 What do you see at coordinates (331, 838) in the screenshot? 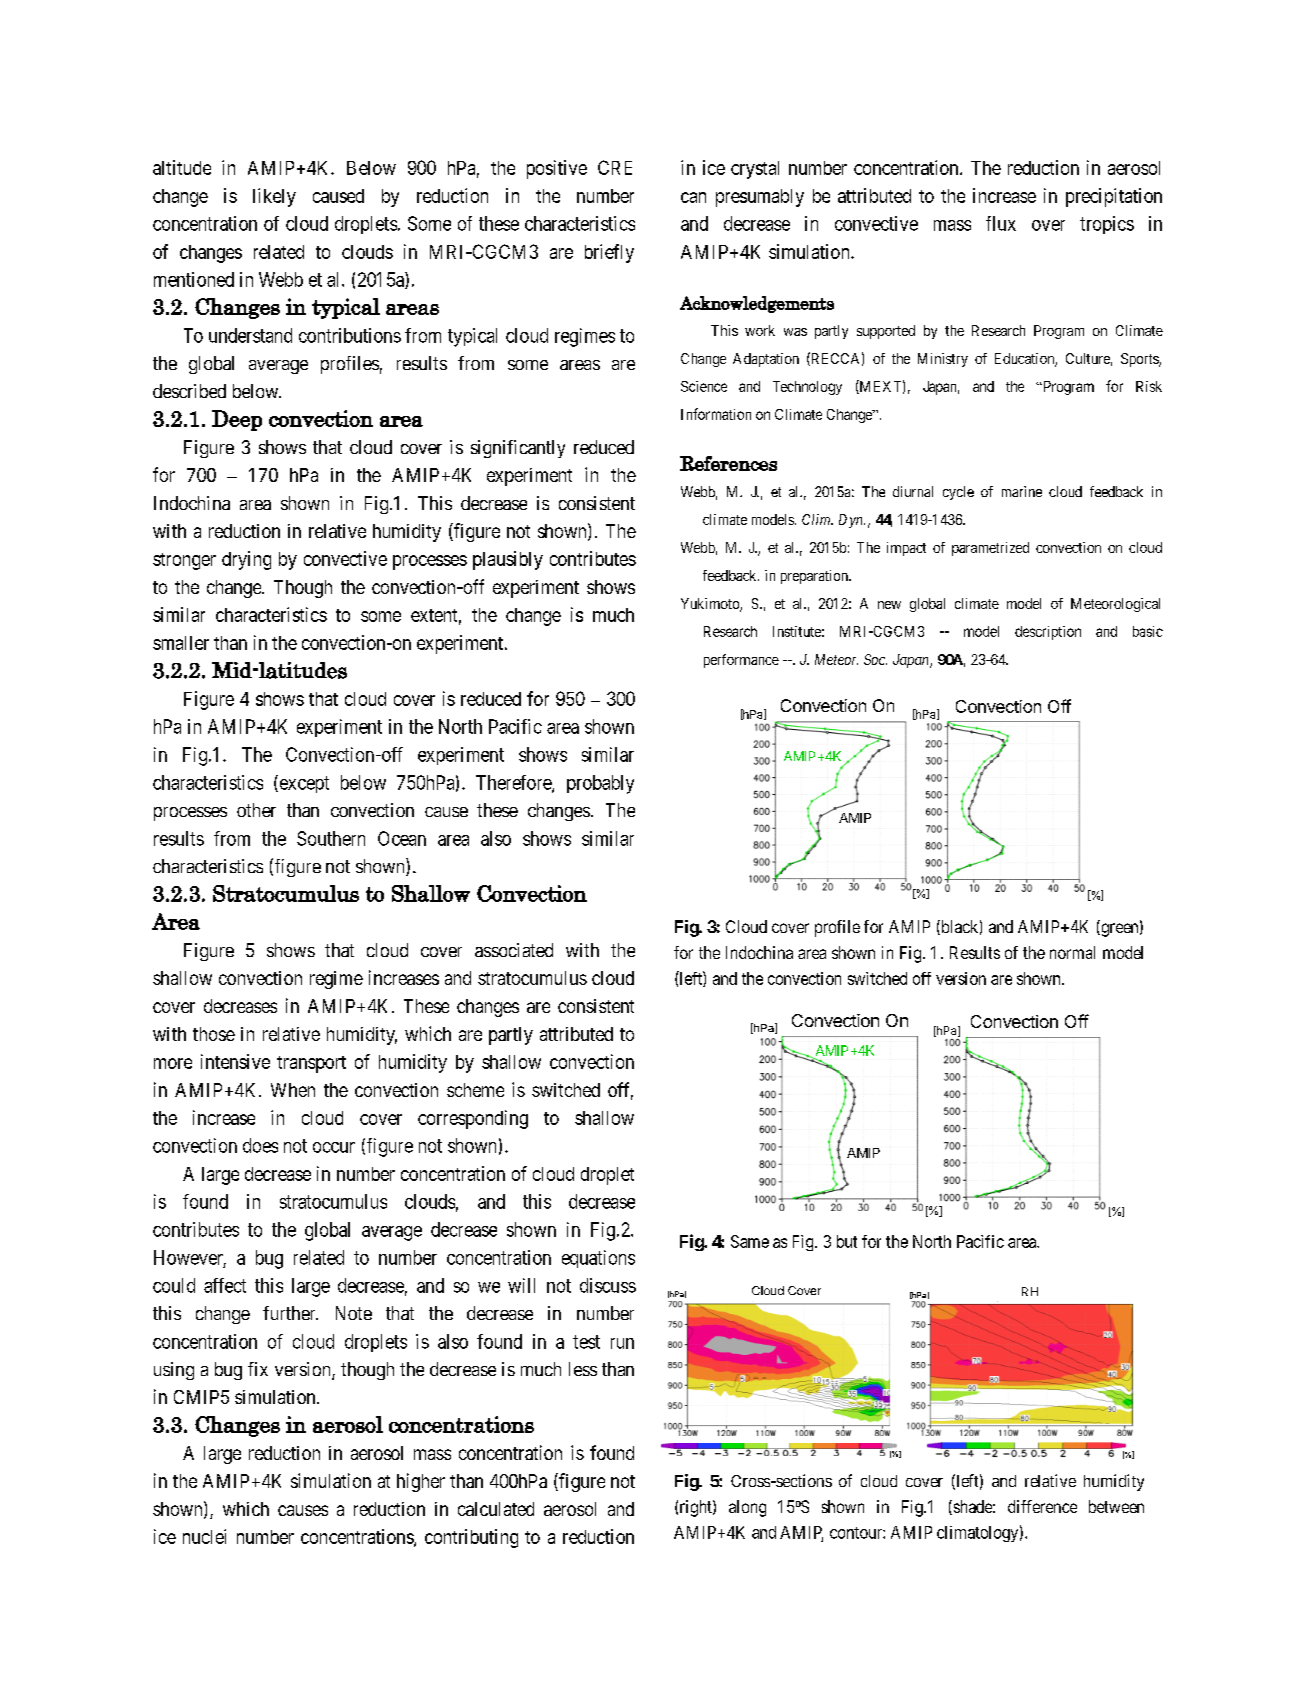
I see `Southern` at bounding box center [331, 838].
